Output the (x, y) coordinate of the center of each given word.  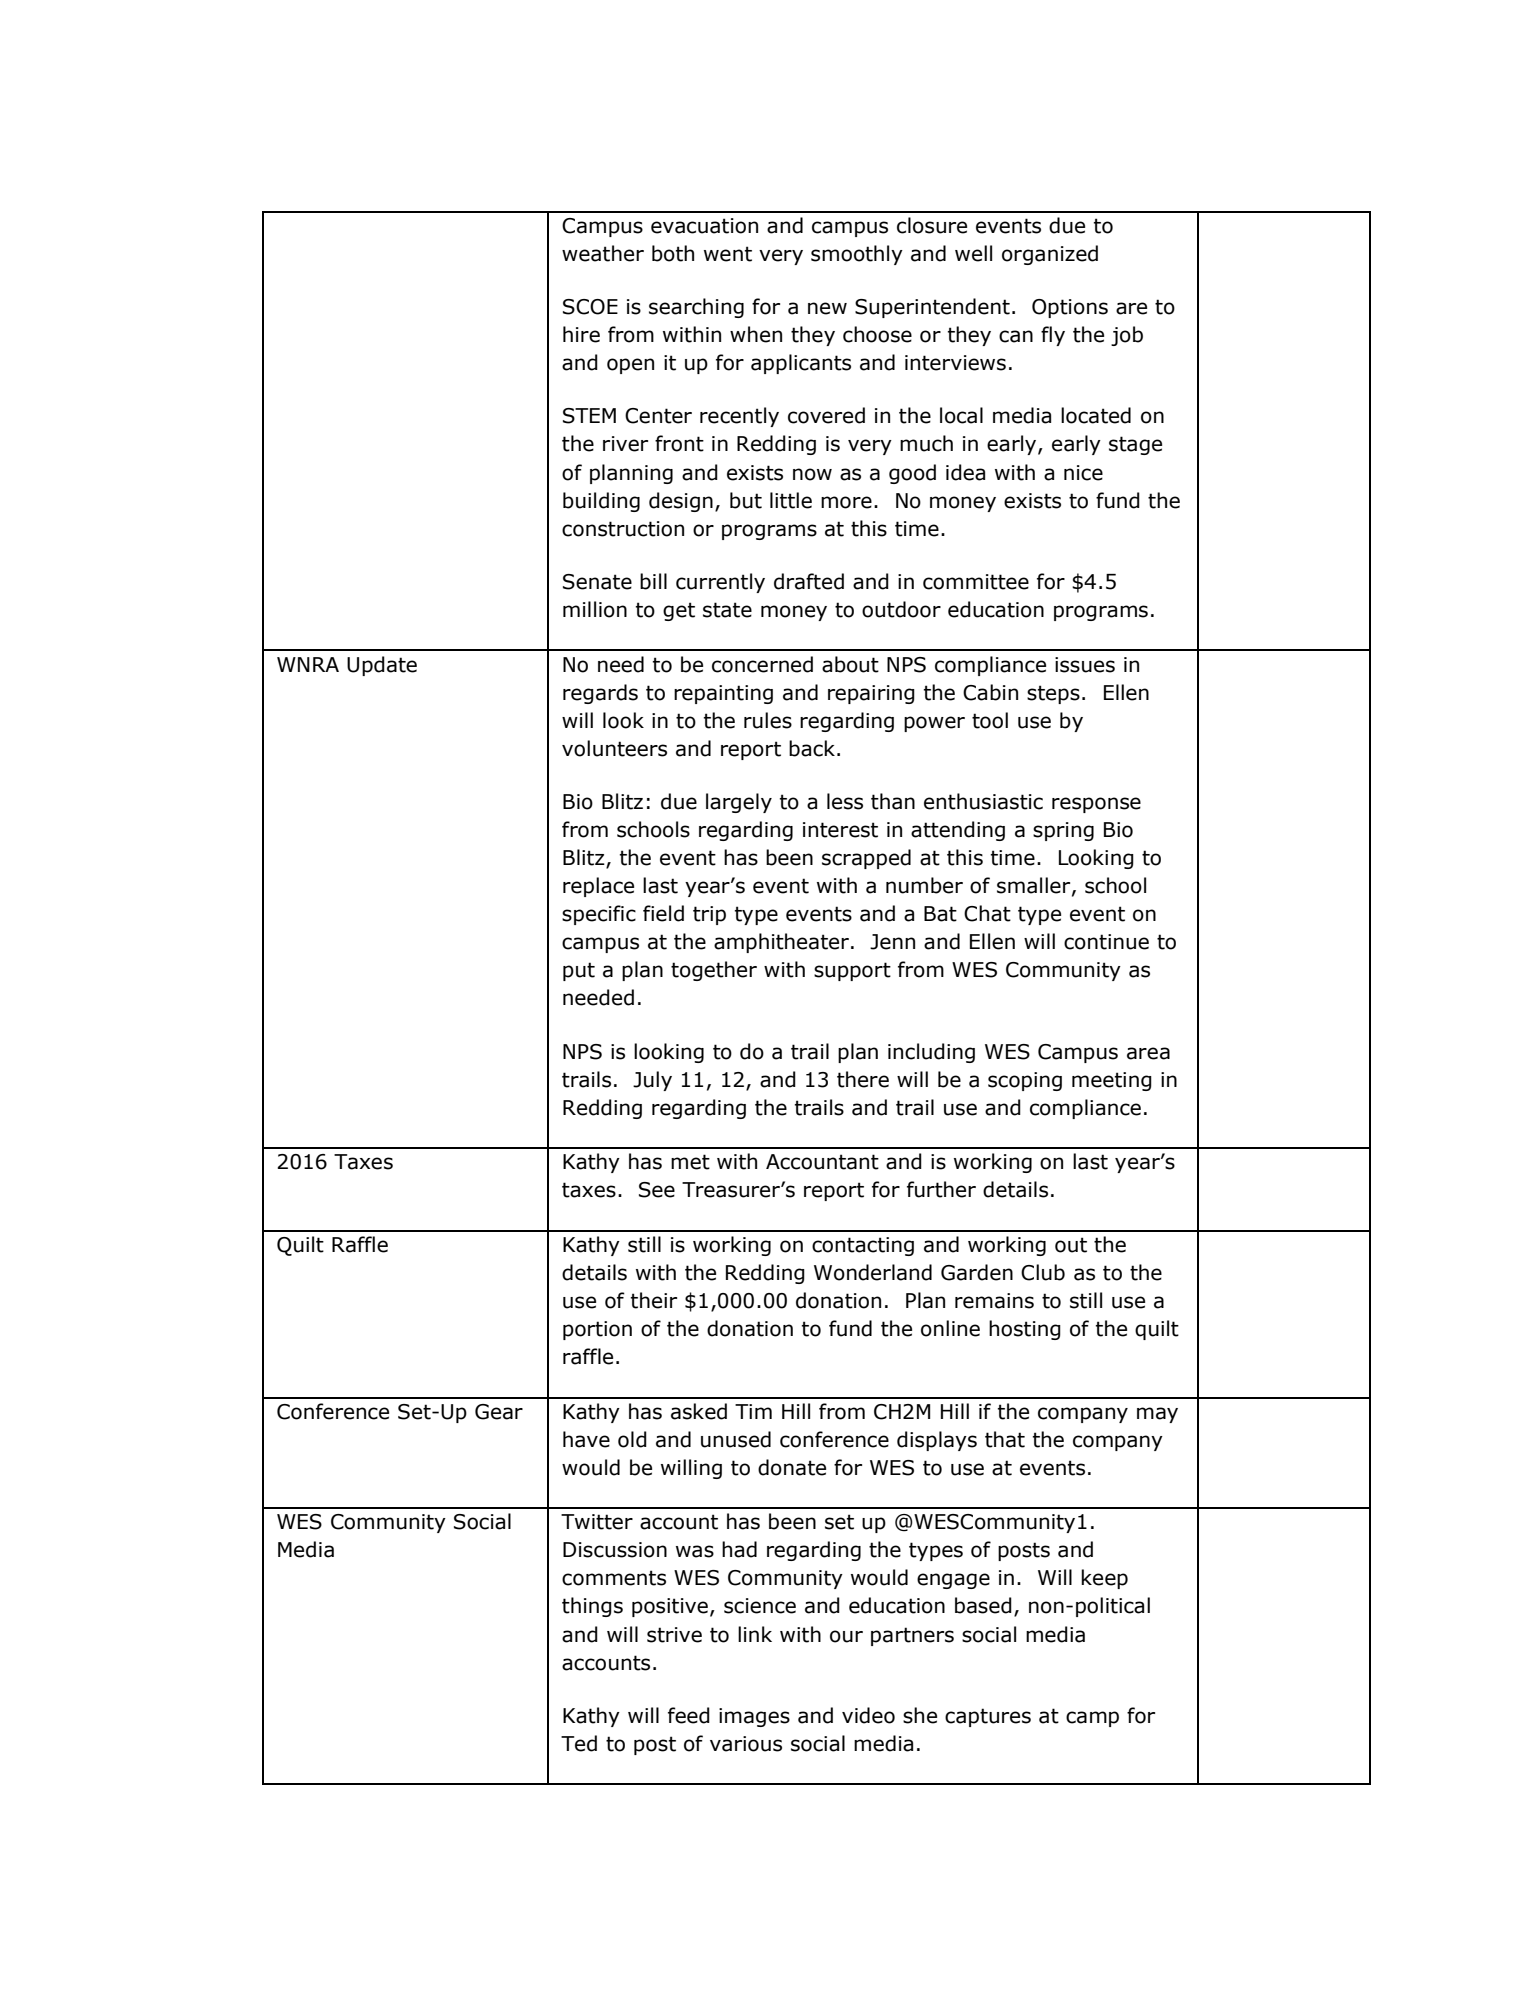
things (592, 1607)
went (728, 254)
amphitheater (781, 943)
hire (581, 334)
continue (1106, 942)
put (579, 971)
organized (1050, 255)
